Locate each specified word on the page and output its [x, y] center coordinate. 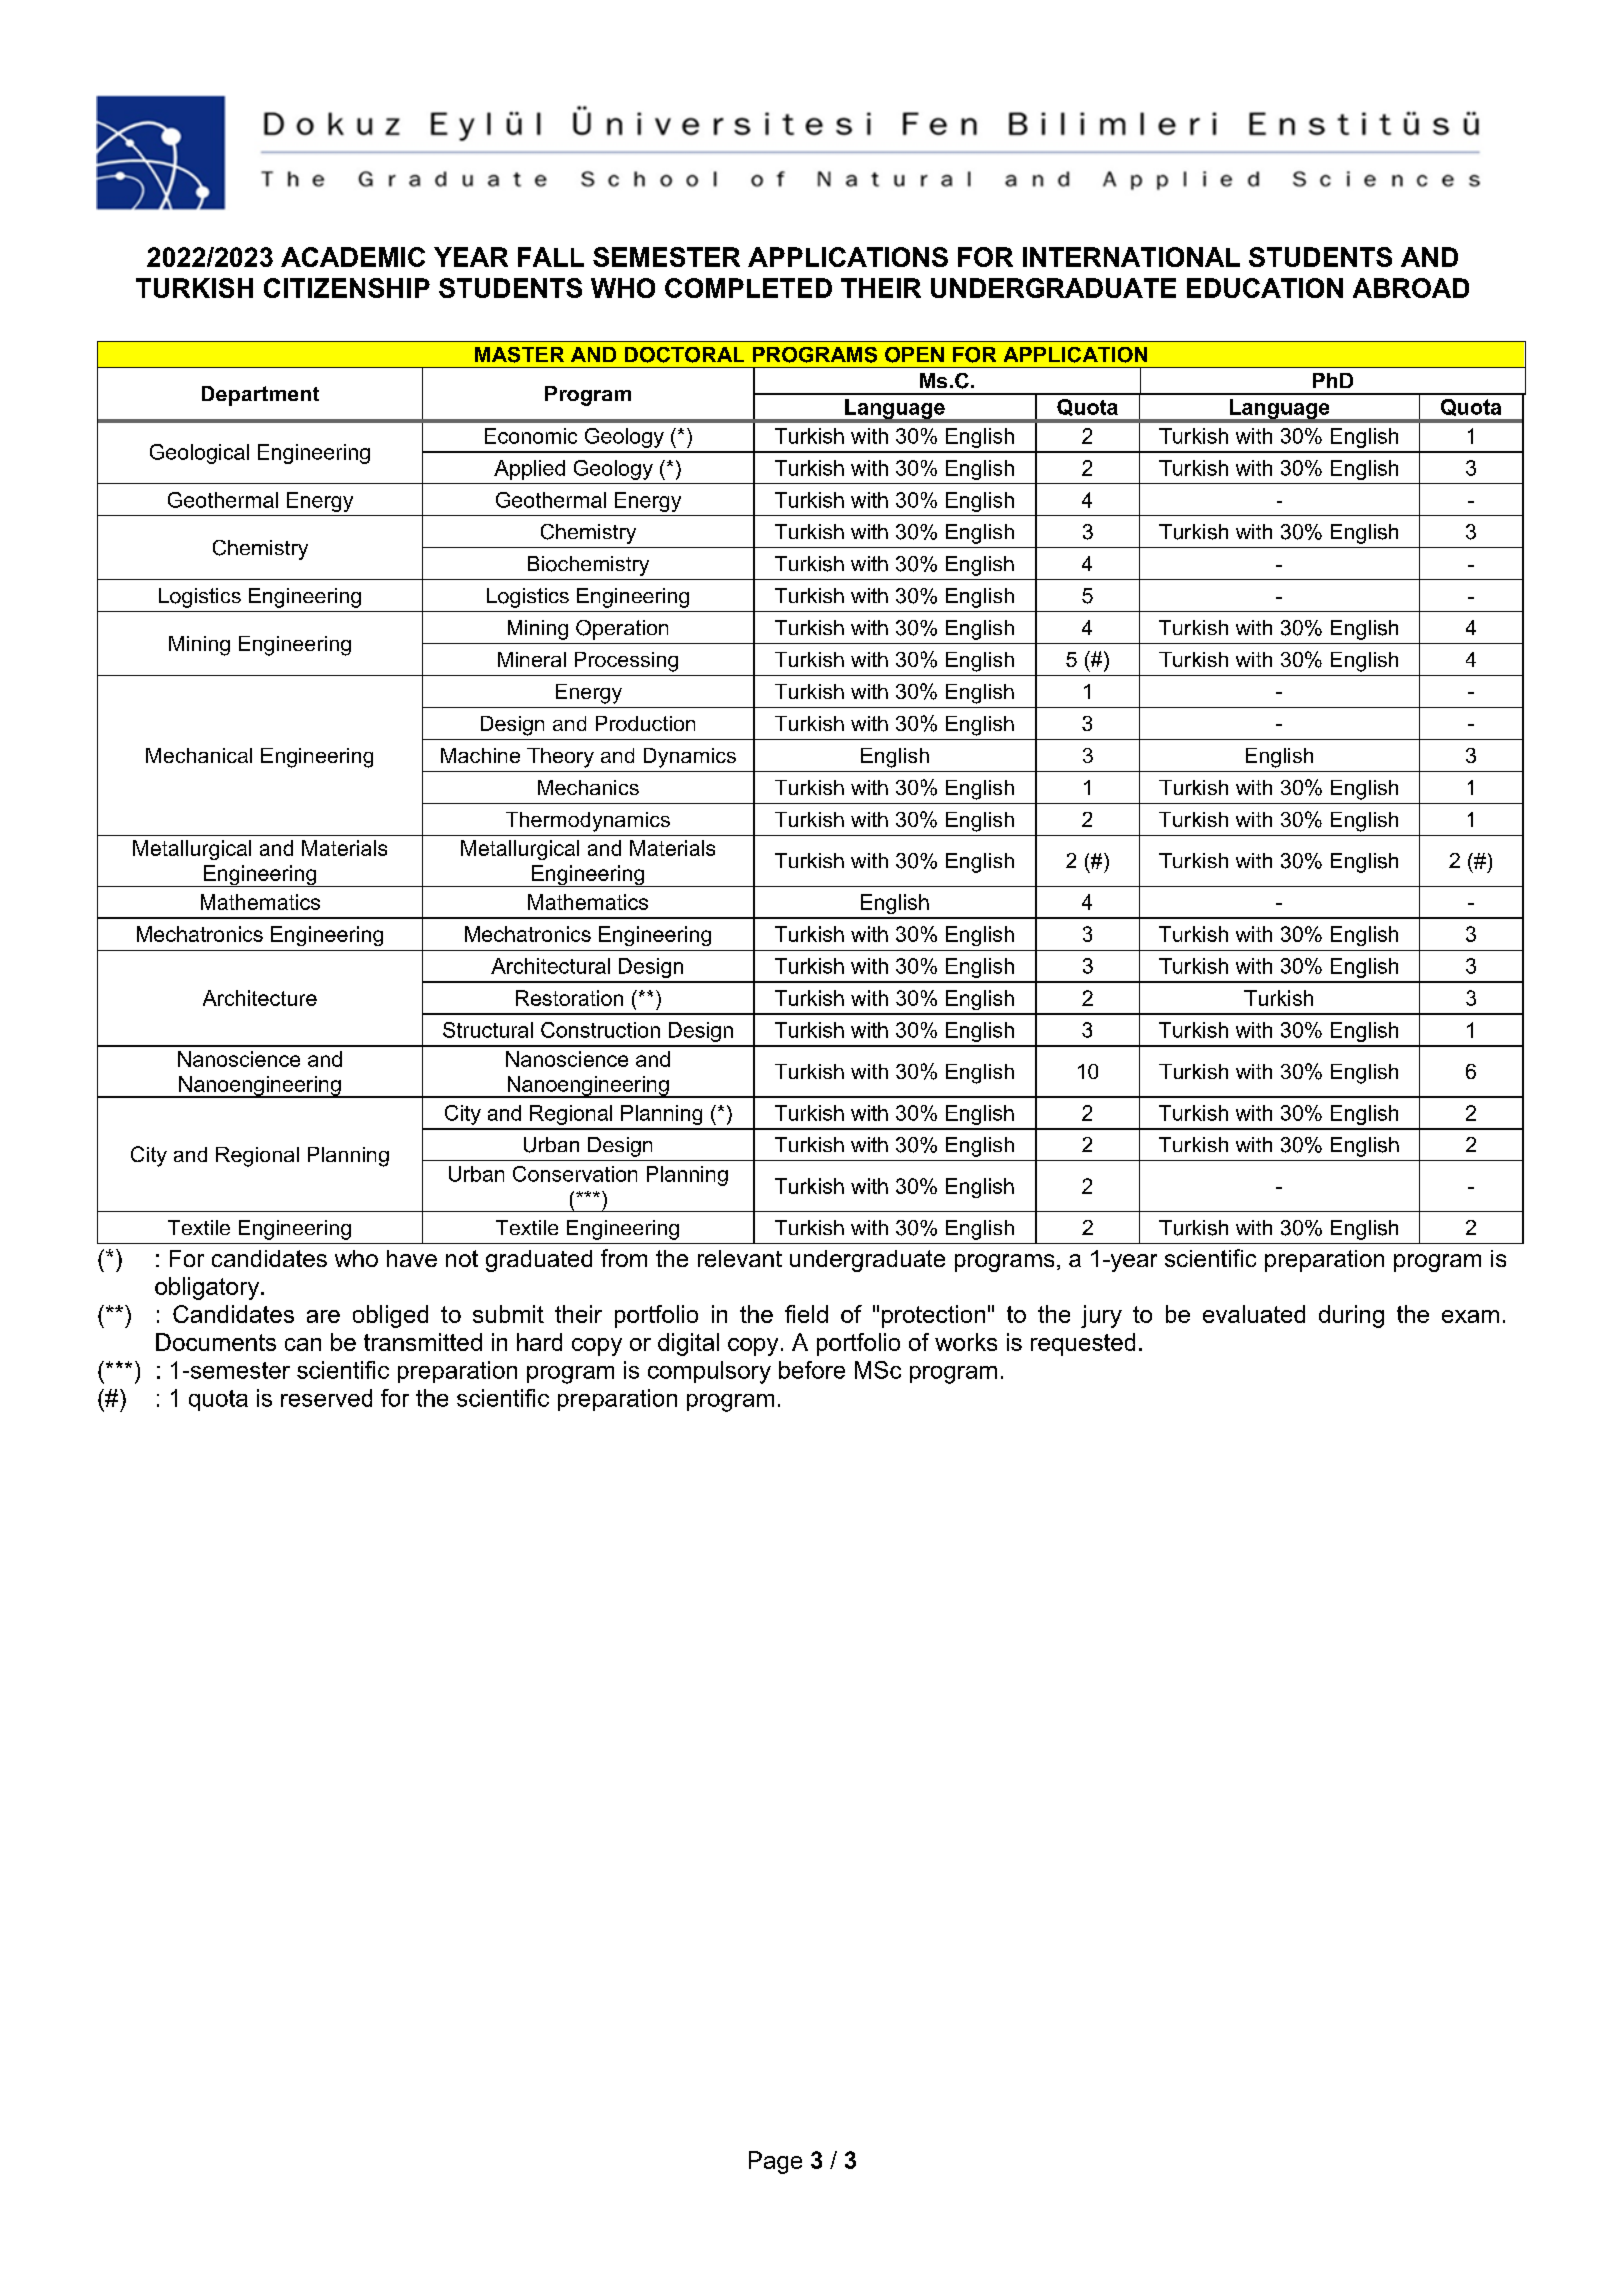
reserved [326, 1398]
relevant [740, 1258]
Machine [480, 755]
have [412, 1258]
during [1351, 1316]
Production [645, 723]
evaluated [1254, 1314]
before [812, 1370]
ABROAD [1411, 288]
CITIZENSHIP [347, 288]
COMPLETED [748, 288]
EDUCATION [1265, 288]
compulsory [709, 1372]
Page [775, 2162]
